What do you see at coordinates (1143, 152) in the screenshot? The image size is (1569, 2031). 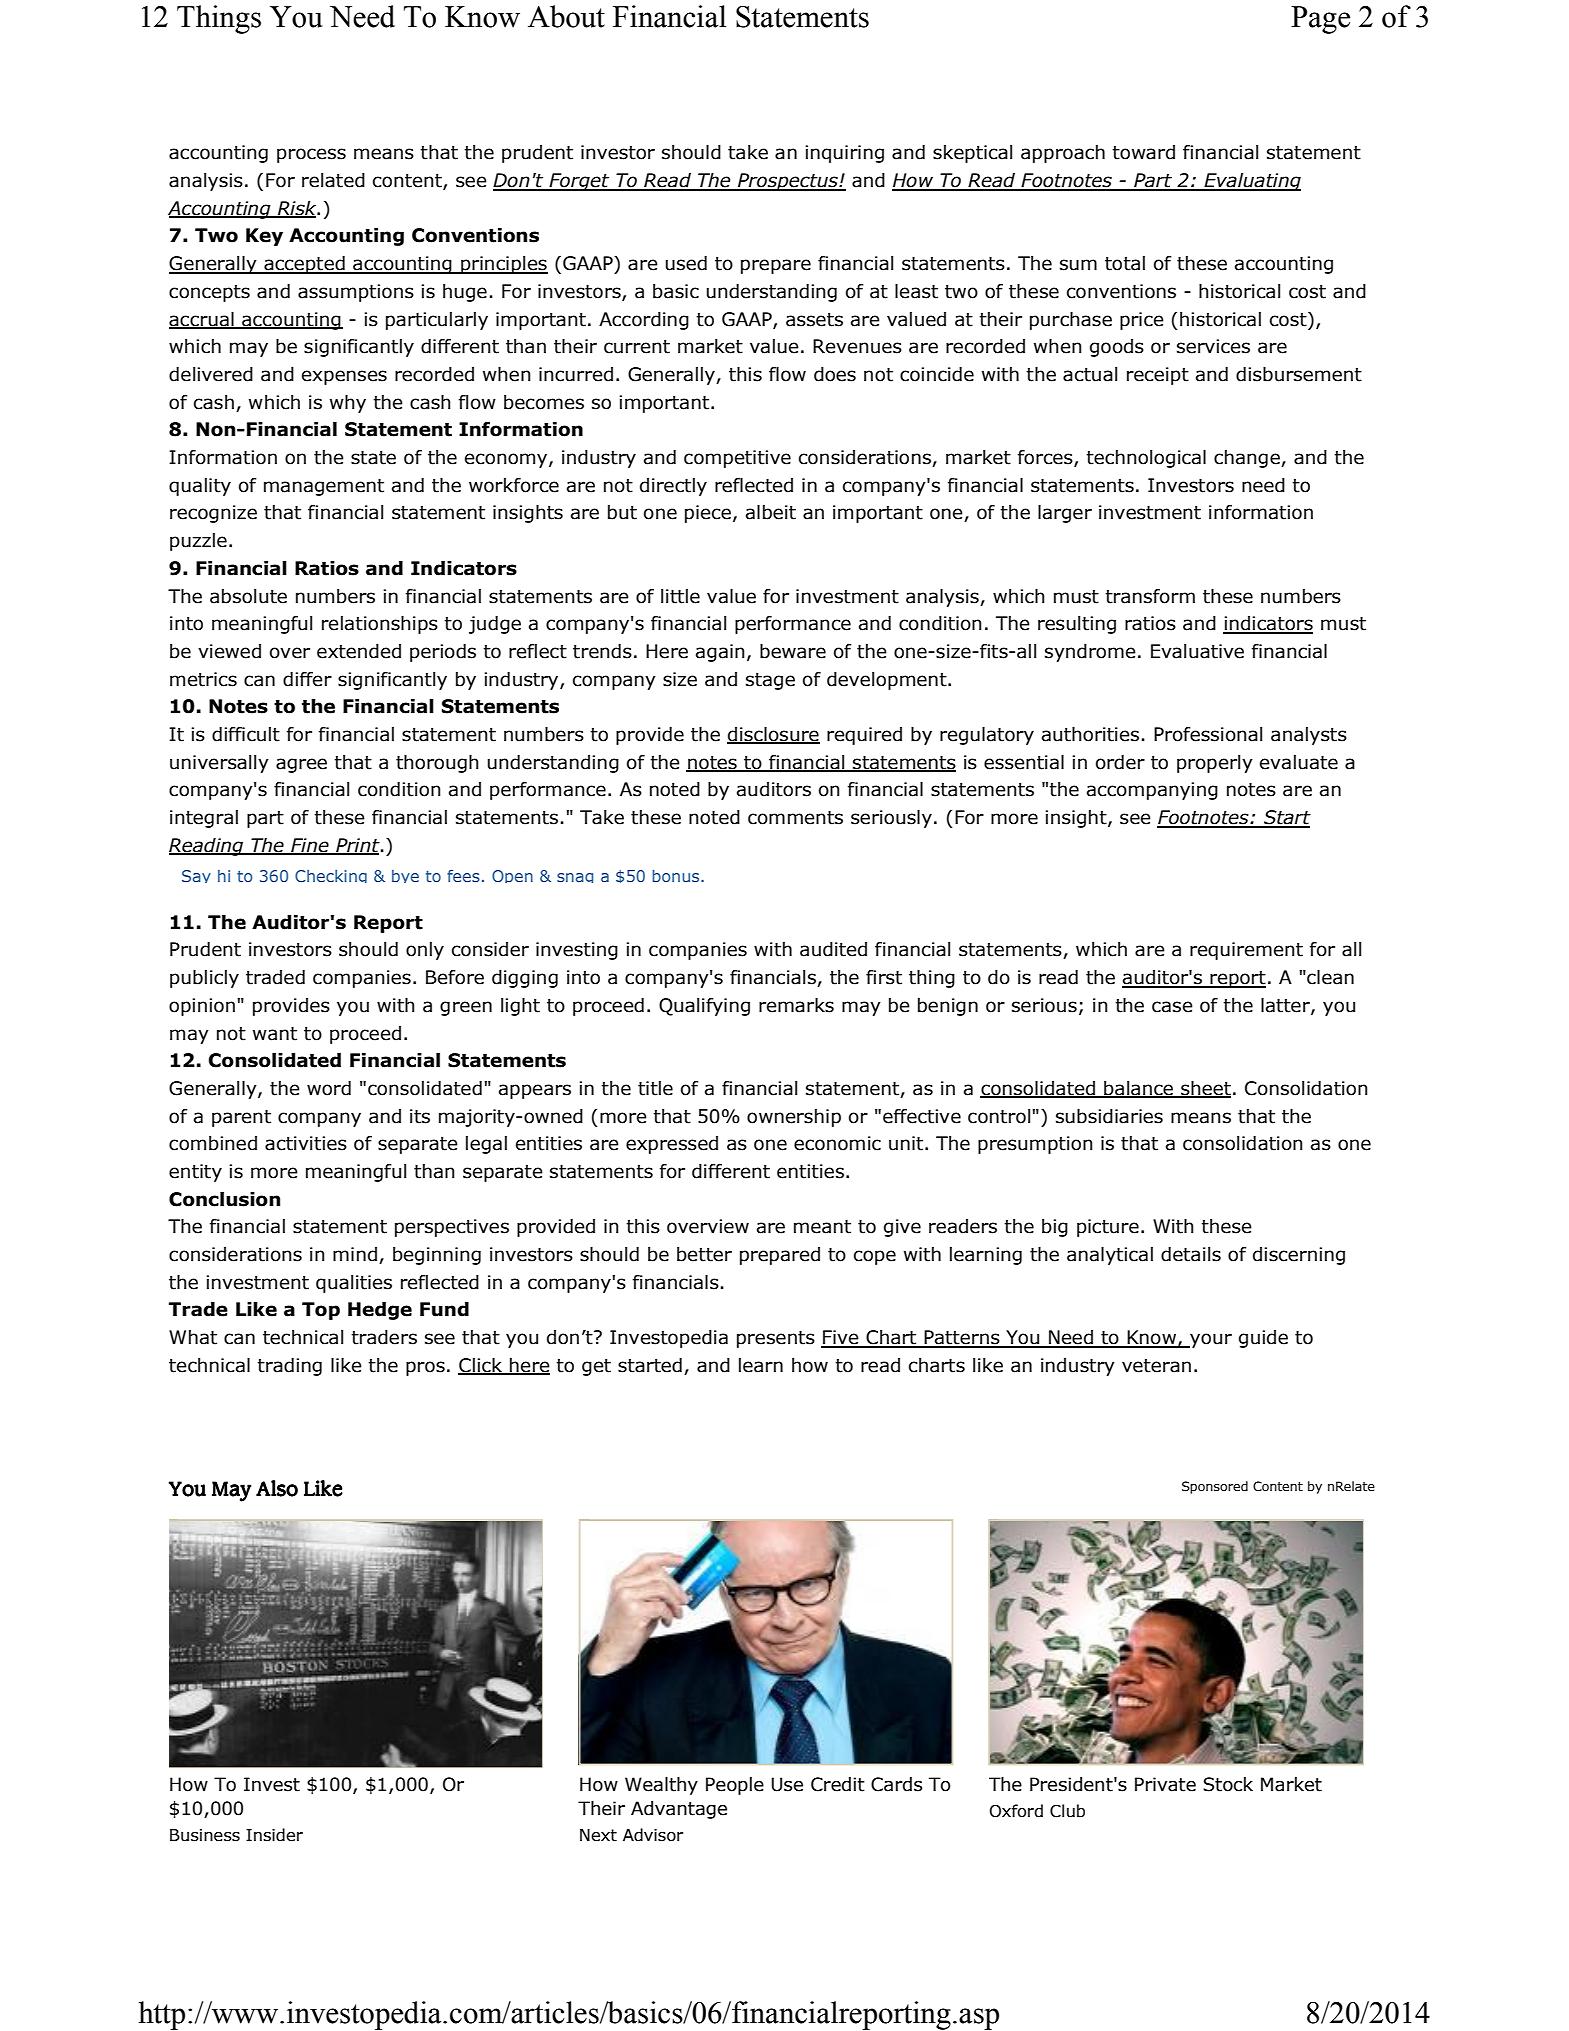 I see `toward` at bounding box center [1143, 152].
